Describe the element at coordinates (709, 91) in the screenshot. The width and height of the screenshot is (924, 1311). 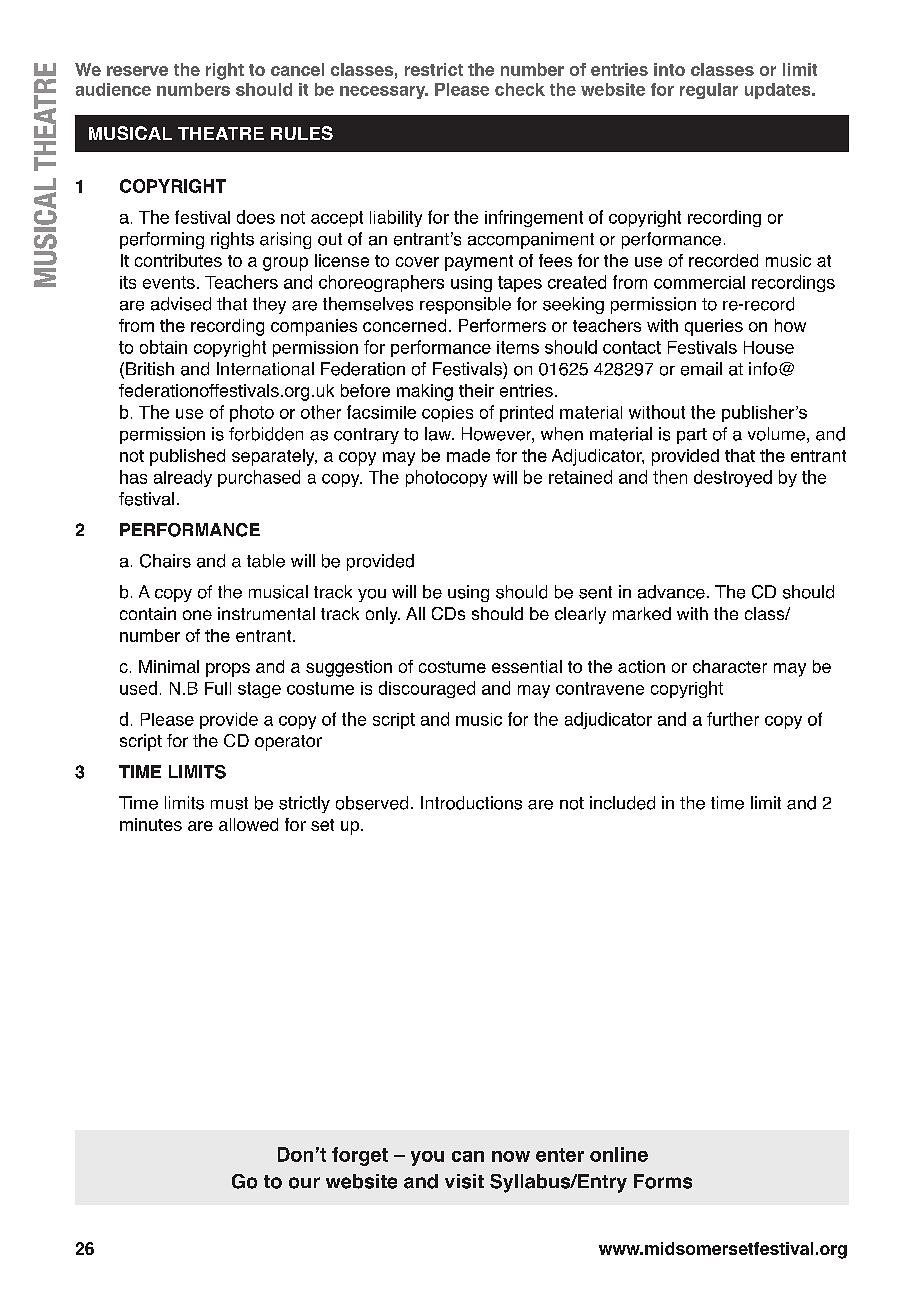
I see `regular` at that location.
